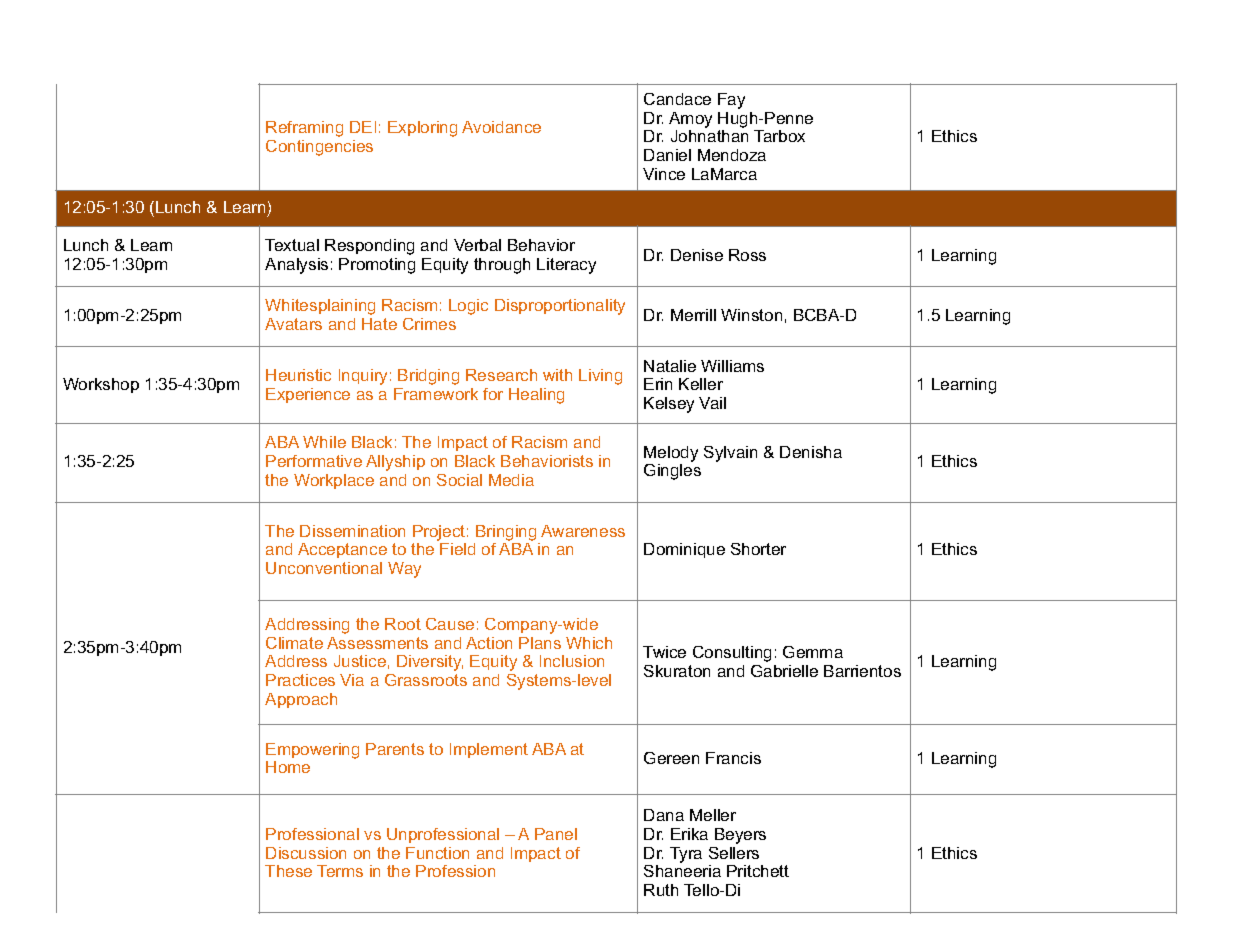 The height and width of the screenshot is (952, 1233). I want to click on Gabrielle, so click(784, 671).
